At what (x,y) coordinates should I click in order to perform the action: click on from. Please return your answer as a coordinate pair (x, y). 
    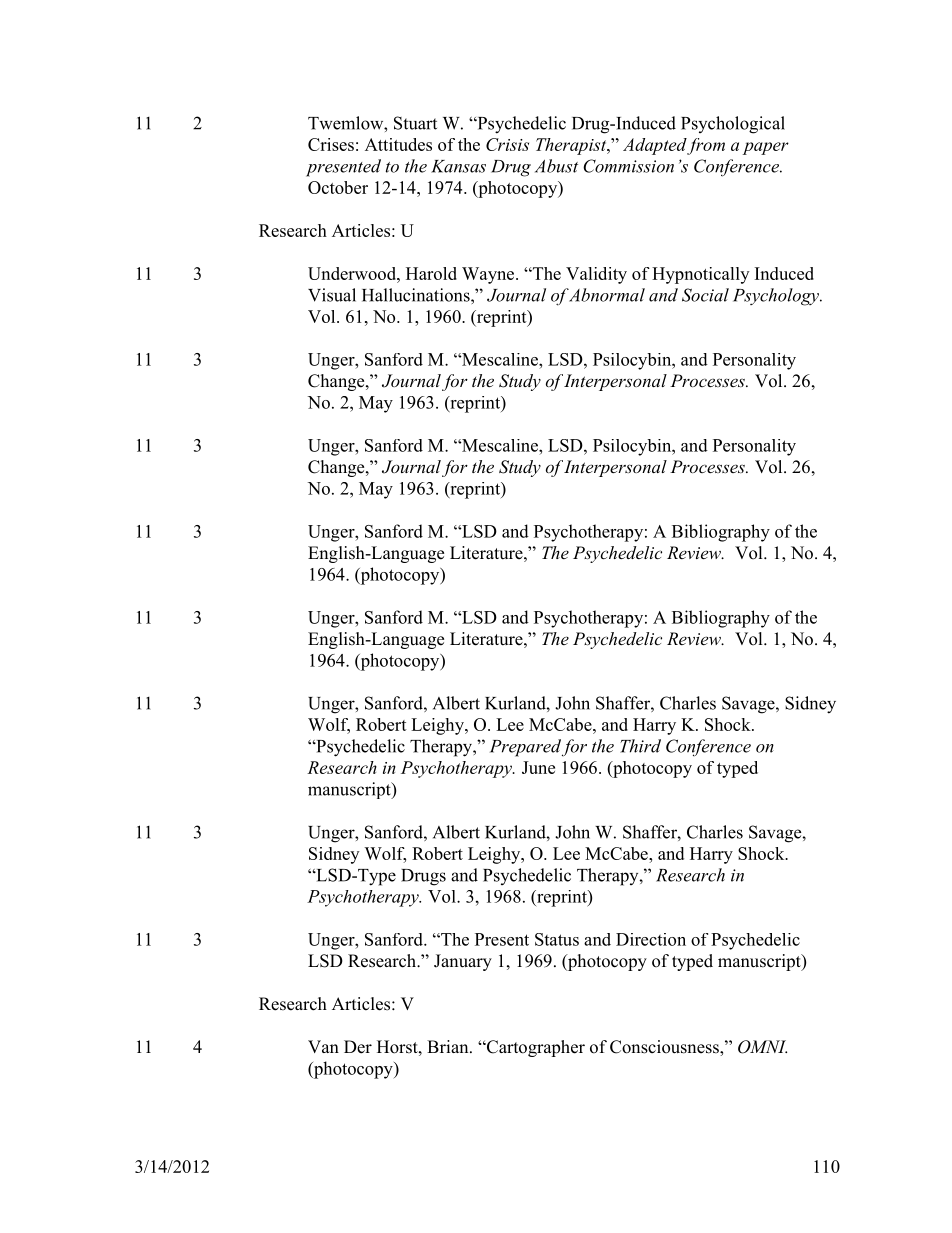
    Looking at the image, I should click on (706, 146).
